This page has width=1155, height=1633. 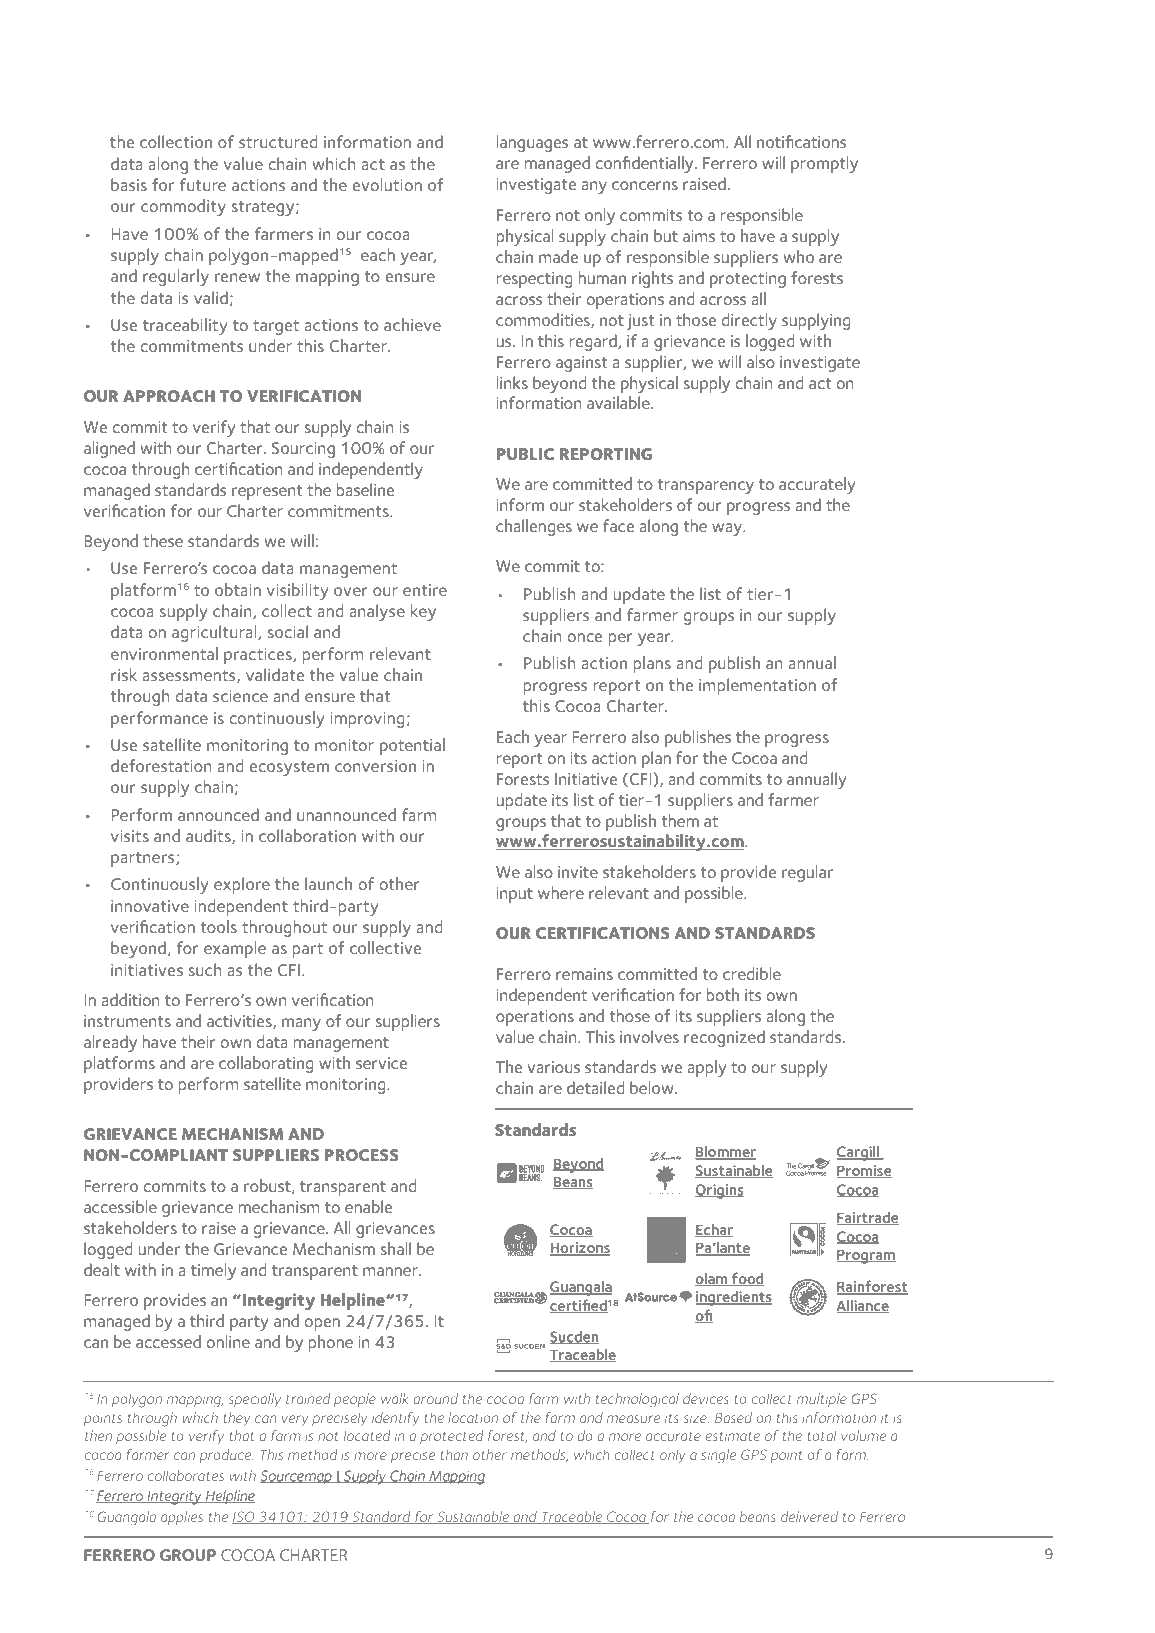 I want to click on input, so click(x=515, y=895).
